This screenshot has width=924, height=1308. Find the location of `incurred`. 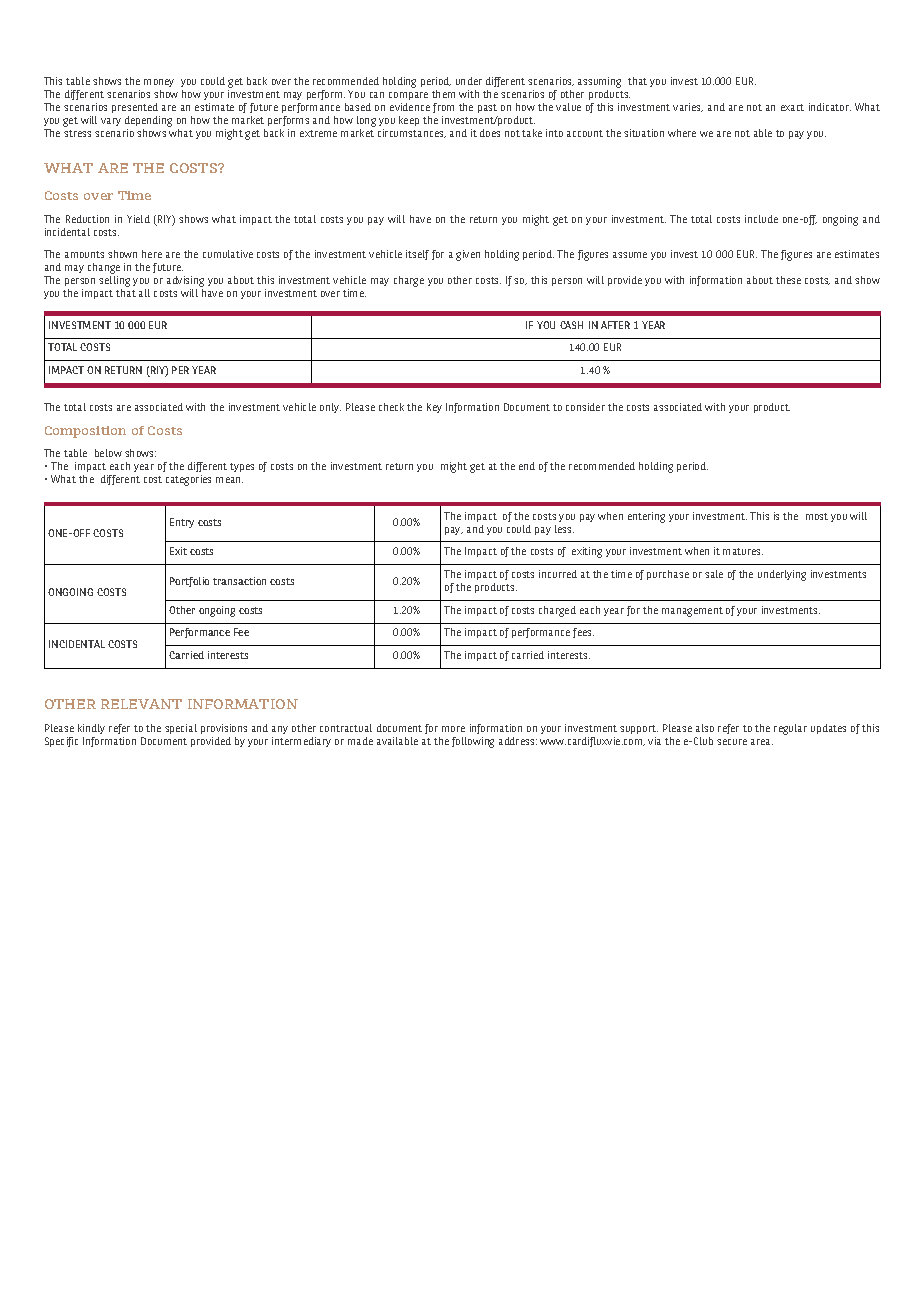

incurred is located at coordinates (558, 574).
